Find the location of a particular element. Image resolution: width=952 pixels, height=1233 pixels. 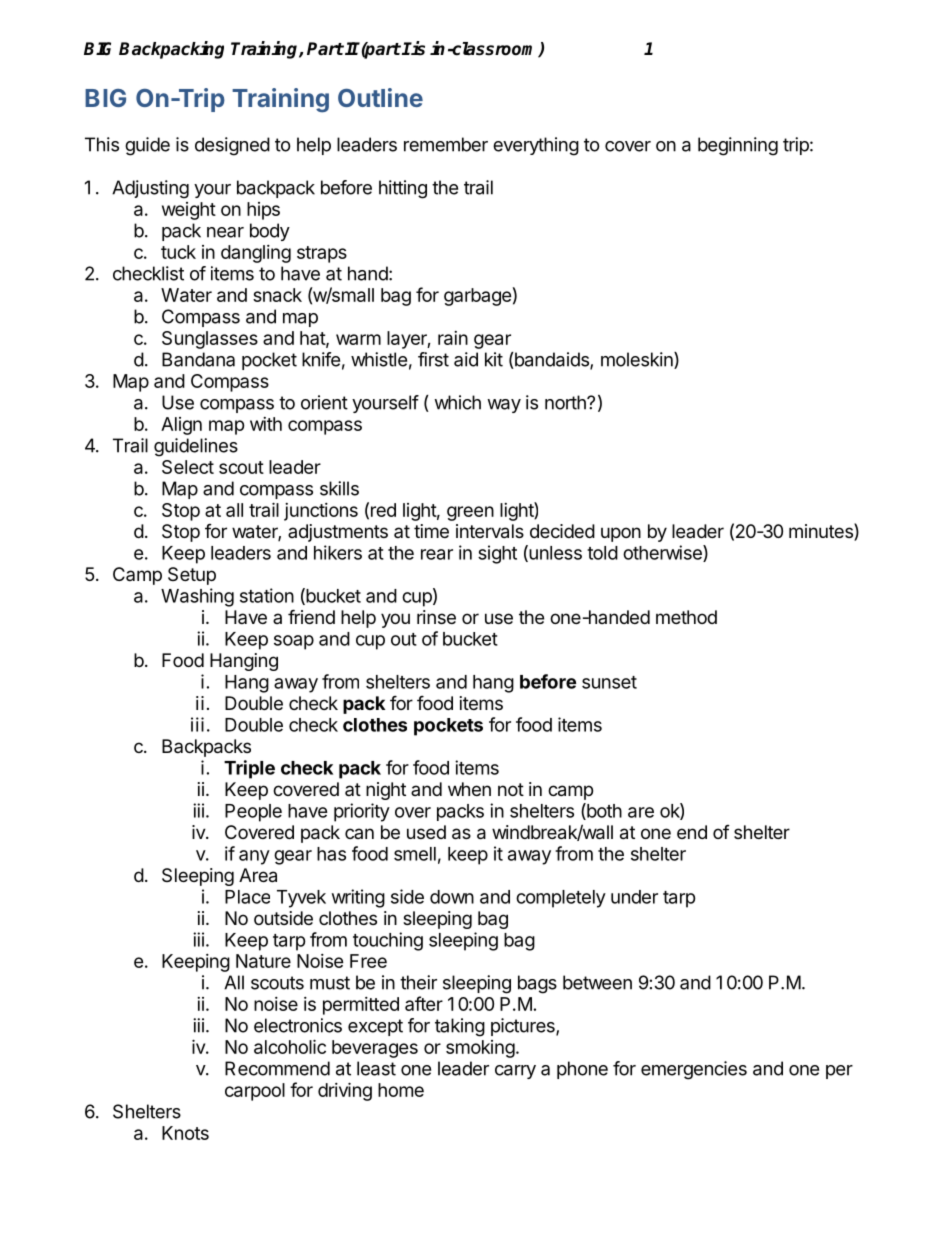

under is located at coordinates (634, 897).
